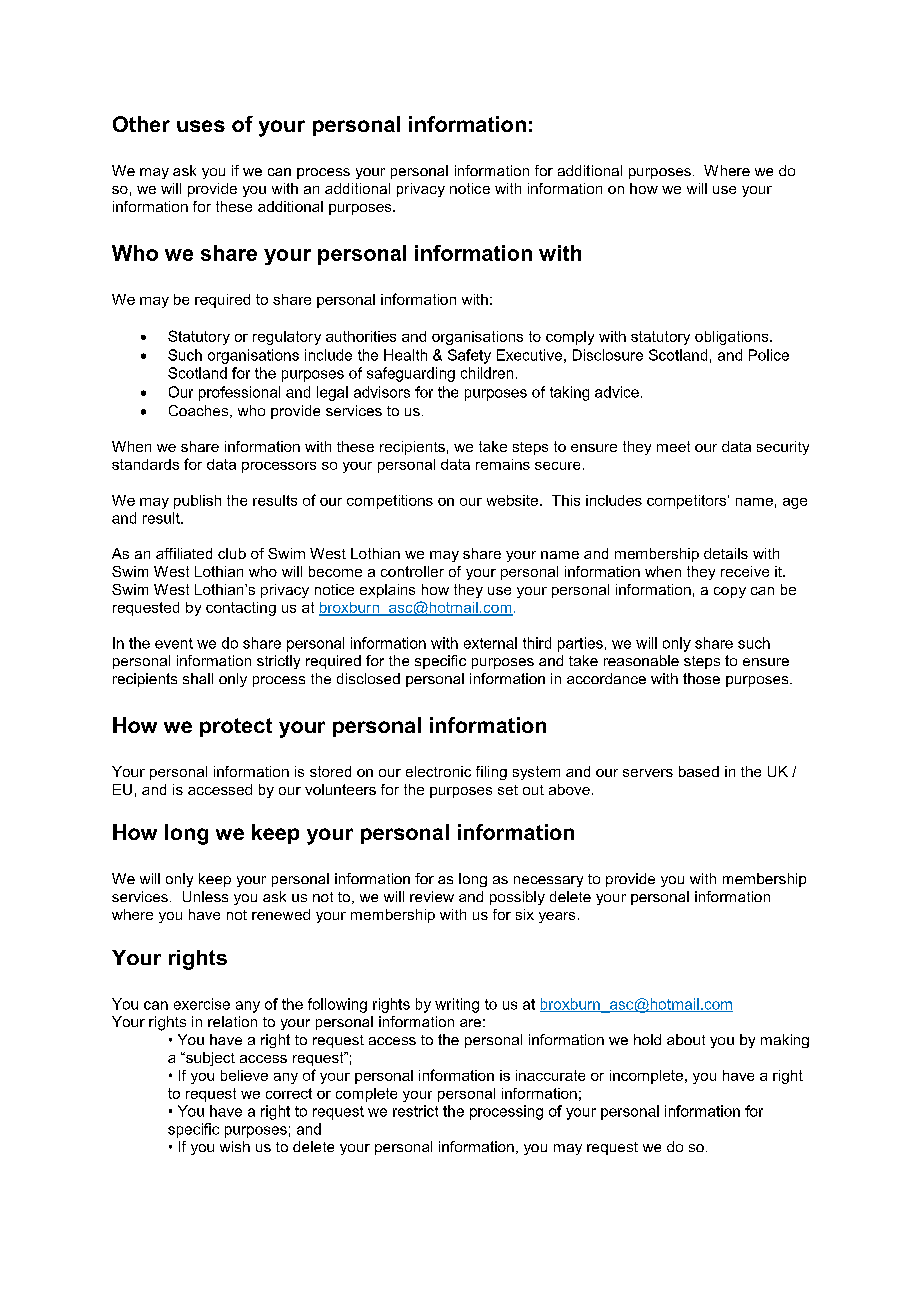 The width and height of the document is (924, 1308). Describe the element at coordinates (503, 464) in the document. I see `remains` at that location.
